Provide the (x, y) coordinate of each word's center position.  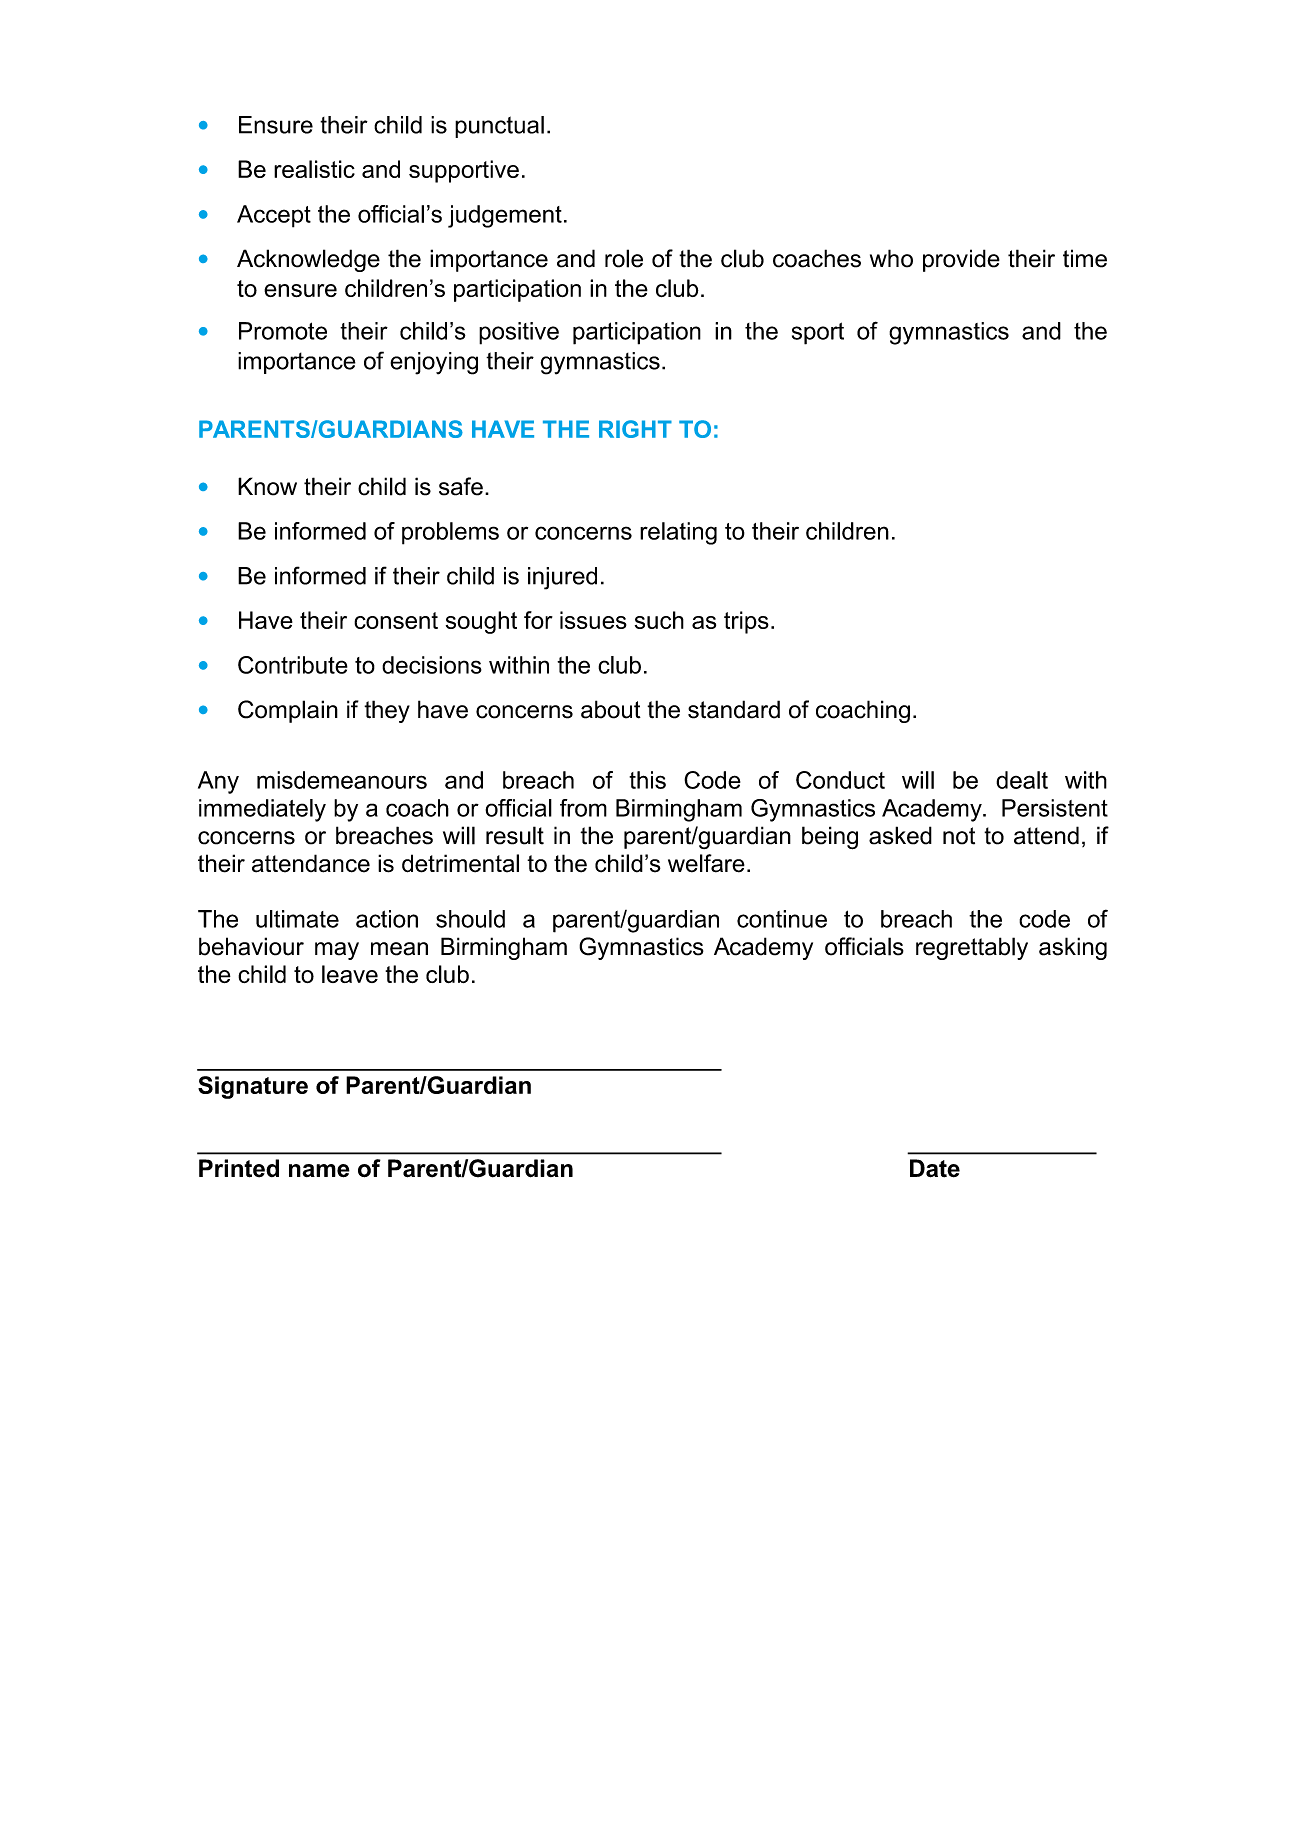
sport (818, 333)
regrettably (972, 948)
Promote (283, 331)
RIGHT (635, 429)
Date (935, 1168)
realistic (314, 169)
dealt (1022, 780)
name (319, 1171)
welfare (706, 863)
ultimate (297, 919)
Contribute (293, 665)
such (659, 620)
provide (961, 260)
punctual (499, 127)
